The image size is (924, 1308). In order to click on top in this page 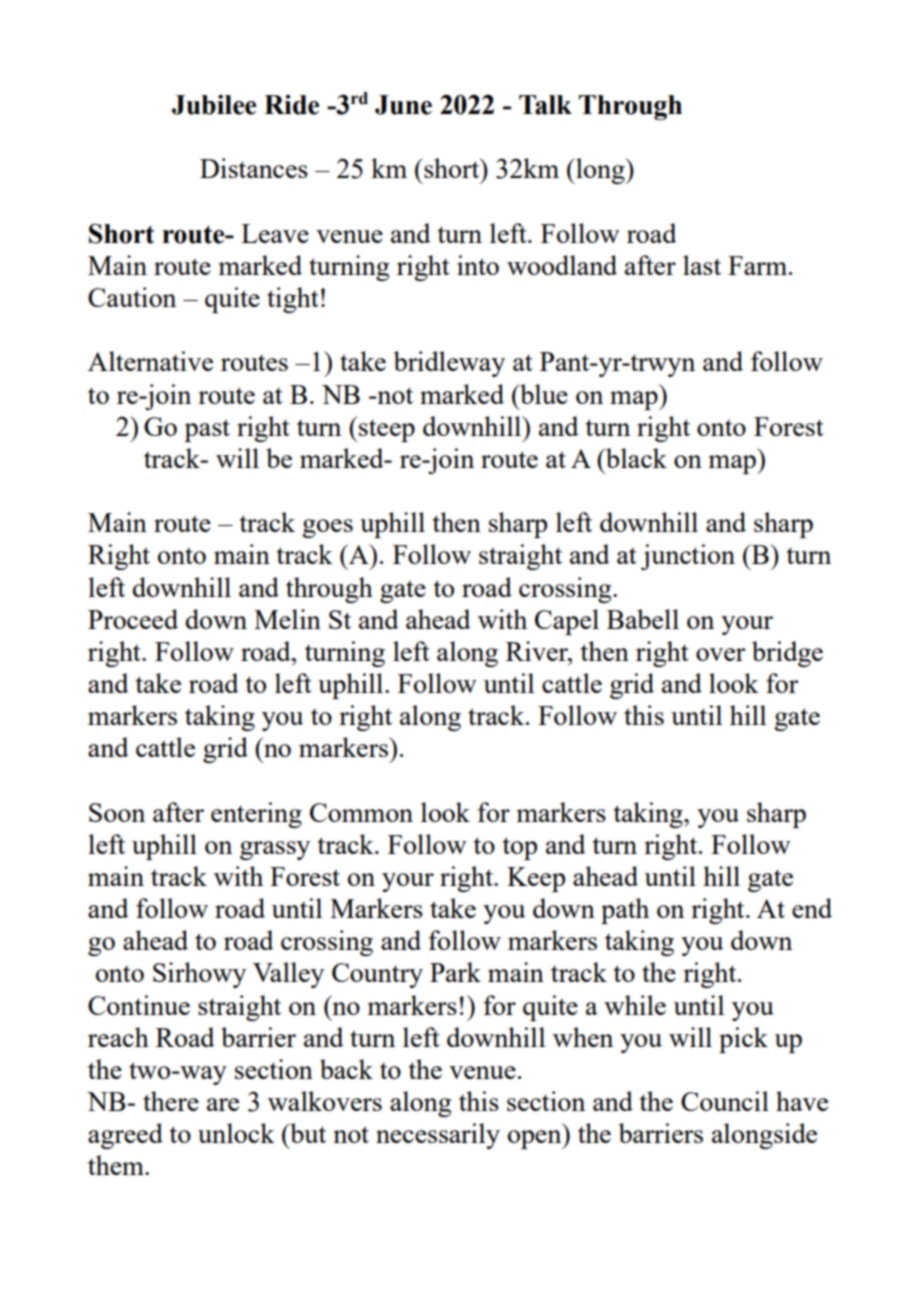, I will do `click(520, 848)`.
